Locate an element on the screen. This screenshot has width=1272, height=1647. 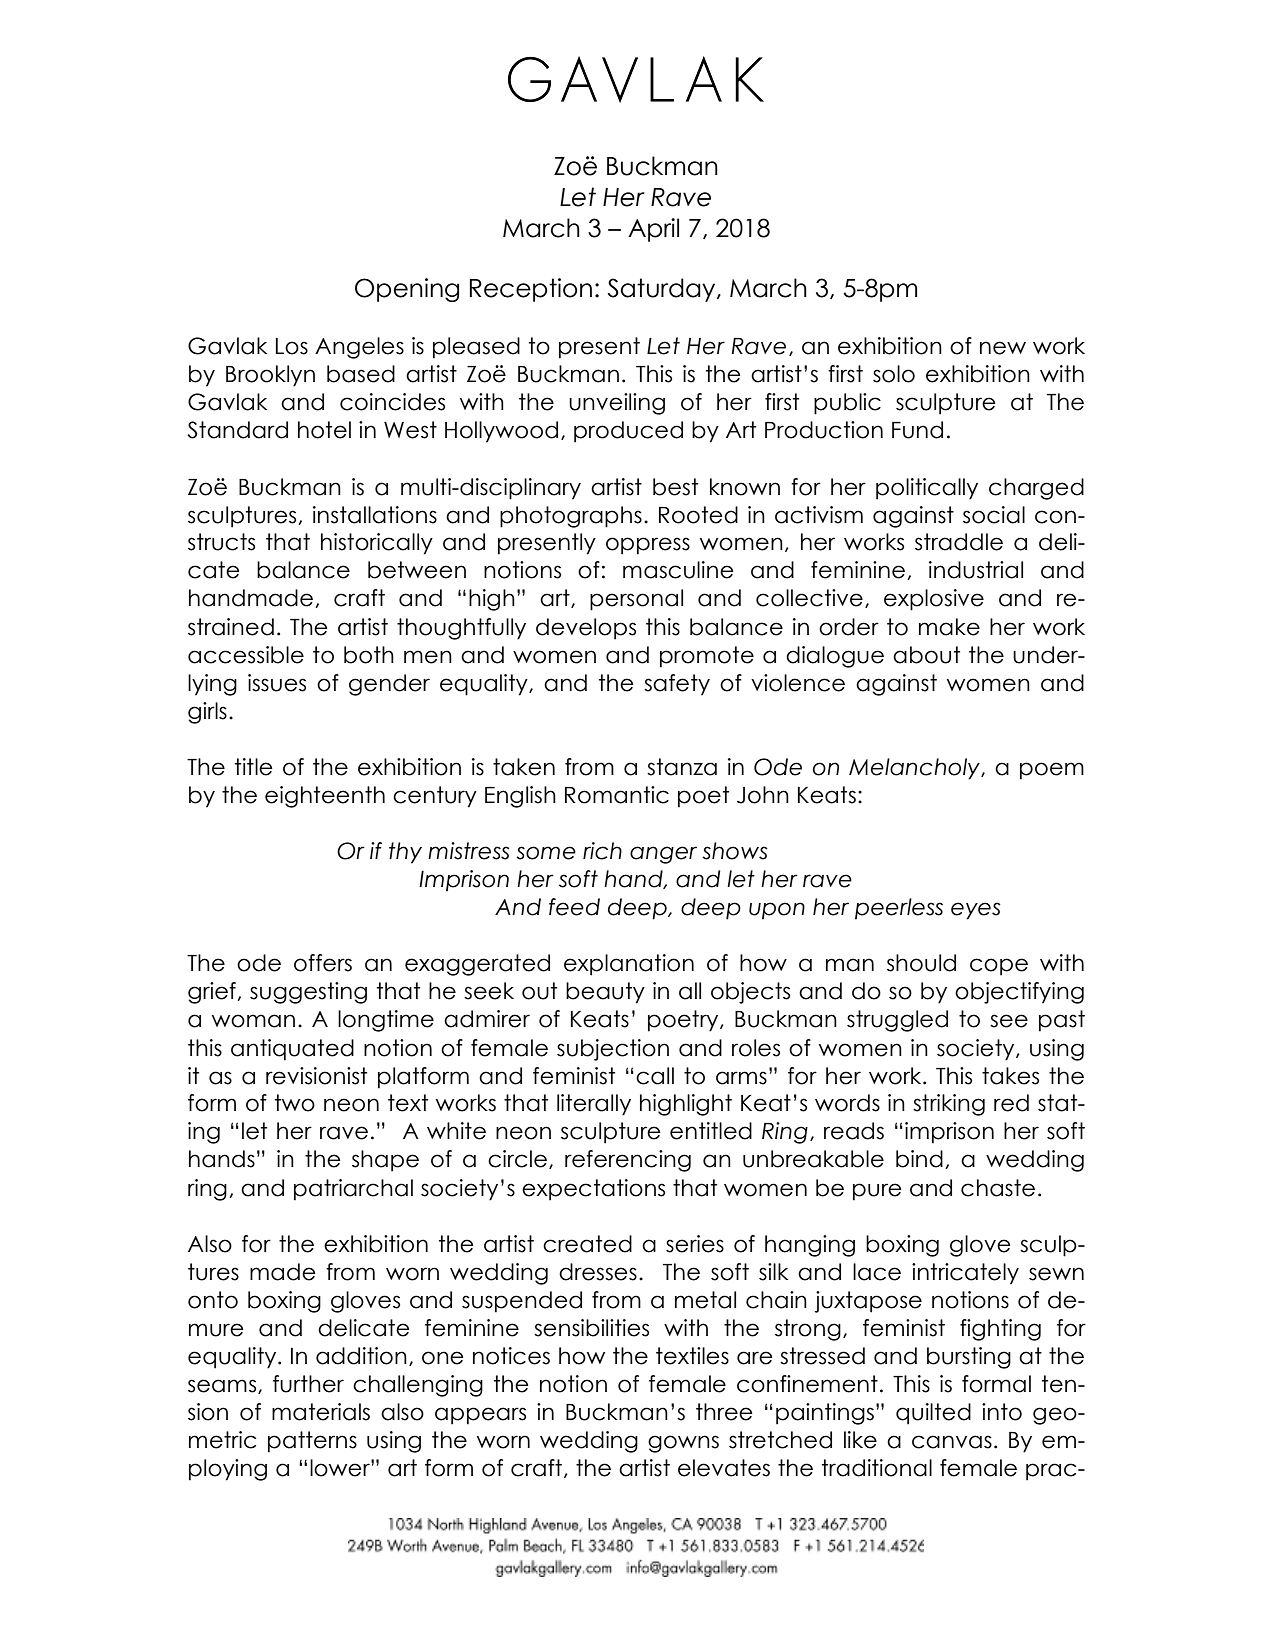
new is located at coordinates (1003, 348).
